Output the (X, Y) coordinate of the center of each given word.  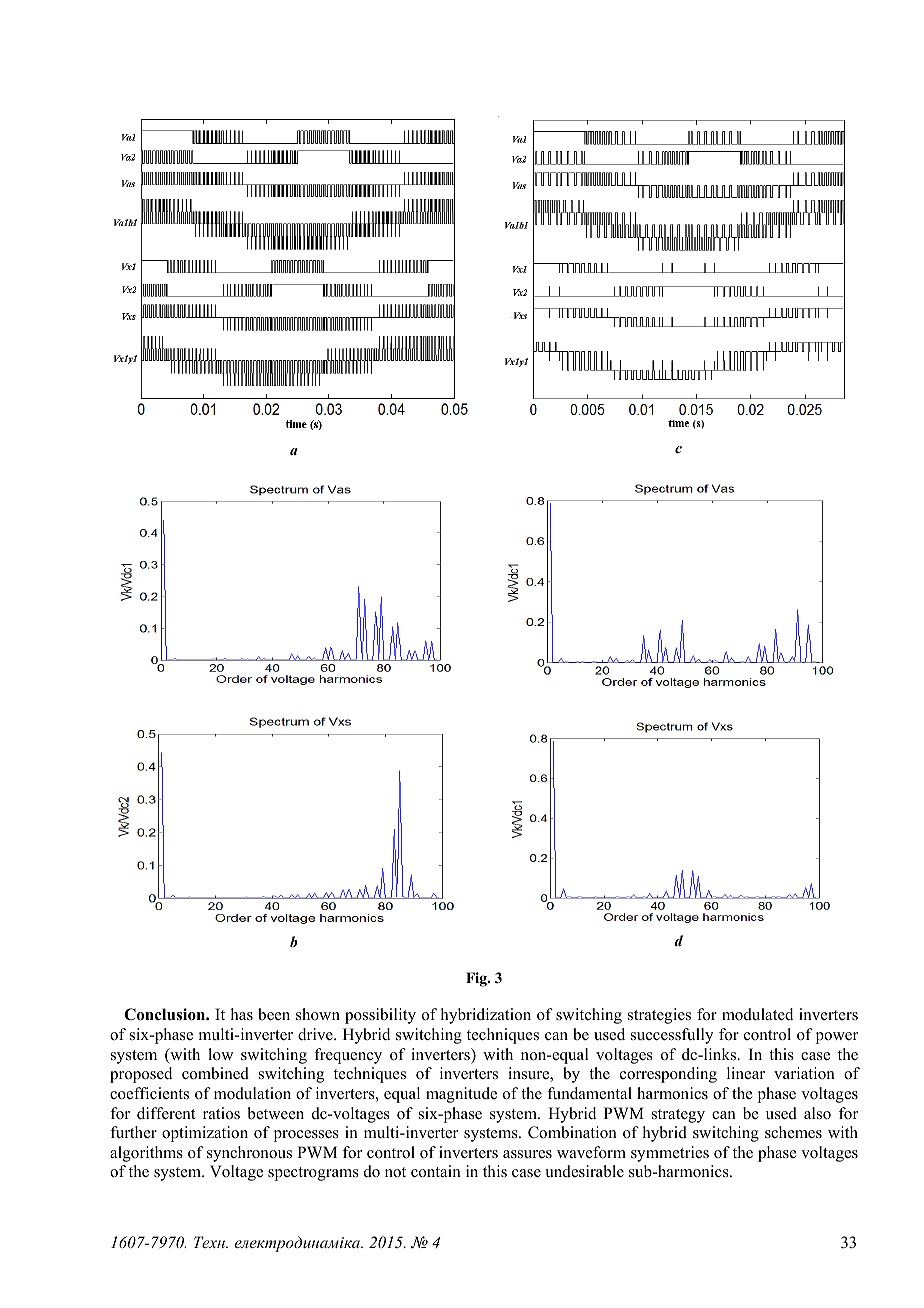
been (274, 1014)
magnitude (461, 1095)
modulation (252, 1093)
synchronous (249, 1154)
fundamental (589, 1093)
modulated (758, 1014)
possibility (380, 1016)
